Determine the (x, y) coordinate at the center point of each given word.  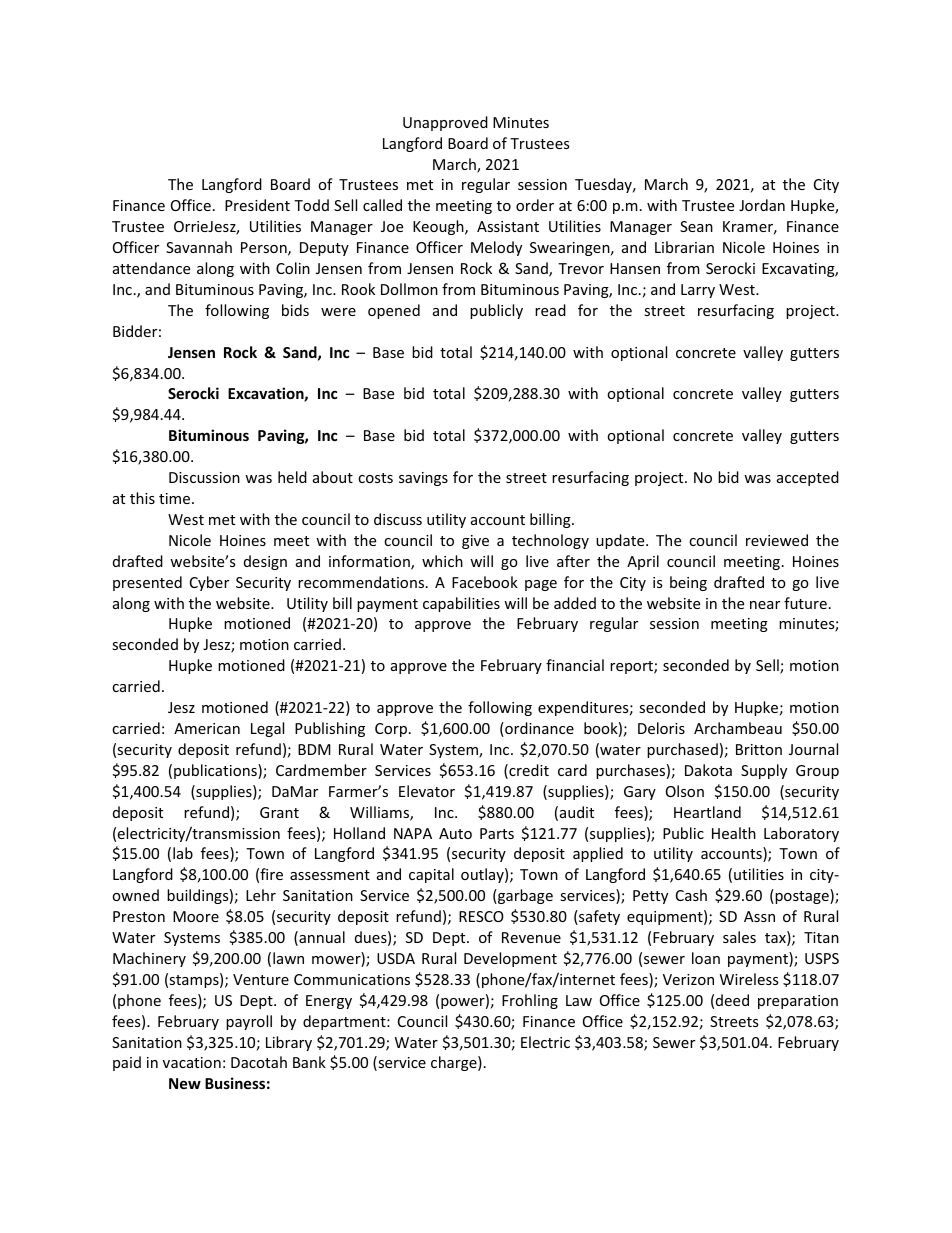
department (345, 1022)
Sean (696, 226)
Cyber (209, 583)
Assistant (508, 226)
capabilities (461, 604)
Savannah (199, 247)
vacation (192, 1062)
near (765, 605)
